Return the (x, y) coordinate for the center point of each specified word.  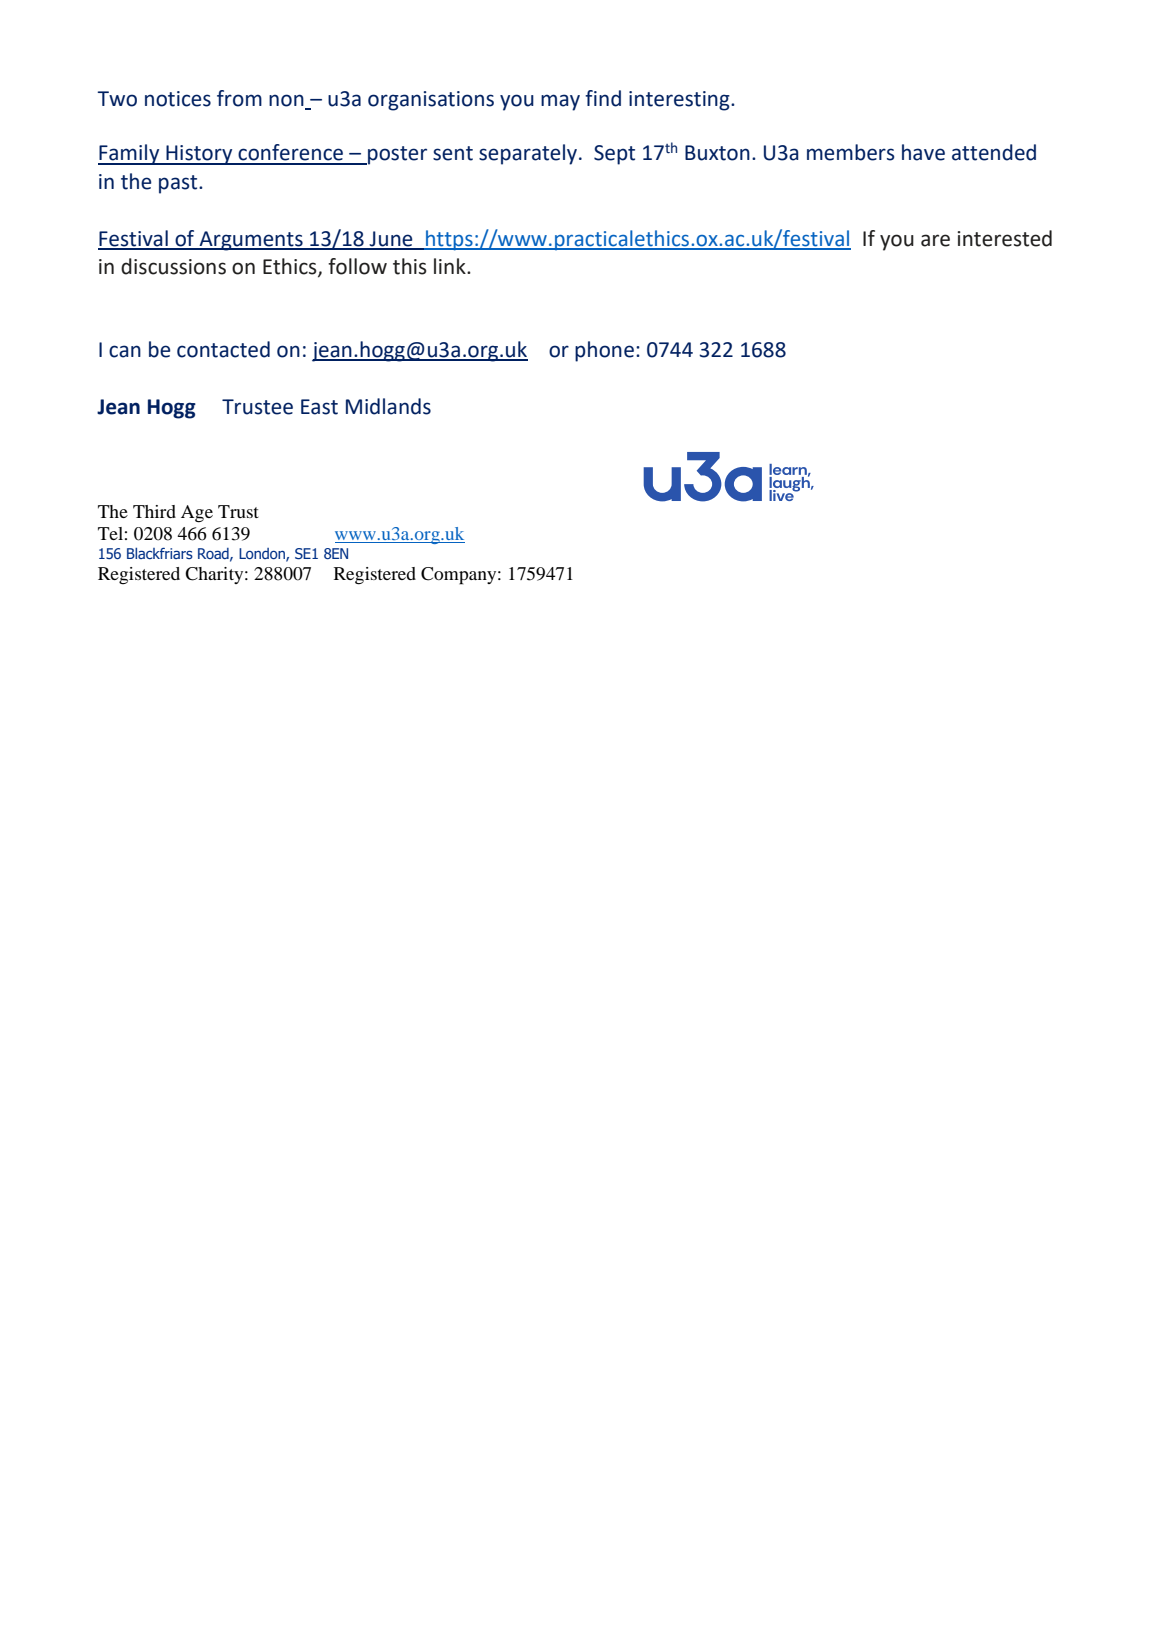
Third (154, 511)
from (239, 98)
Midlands (388, 406)
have (923, 152)
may (560, 102)
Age (197, 514)
